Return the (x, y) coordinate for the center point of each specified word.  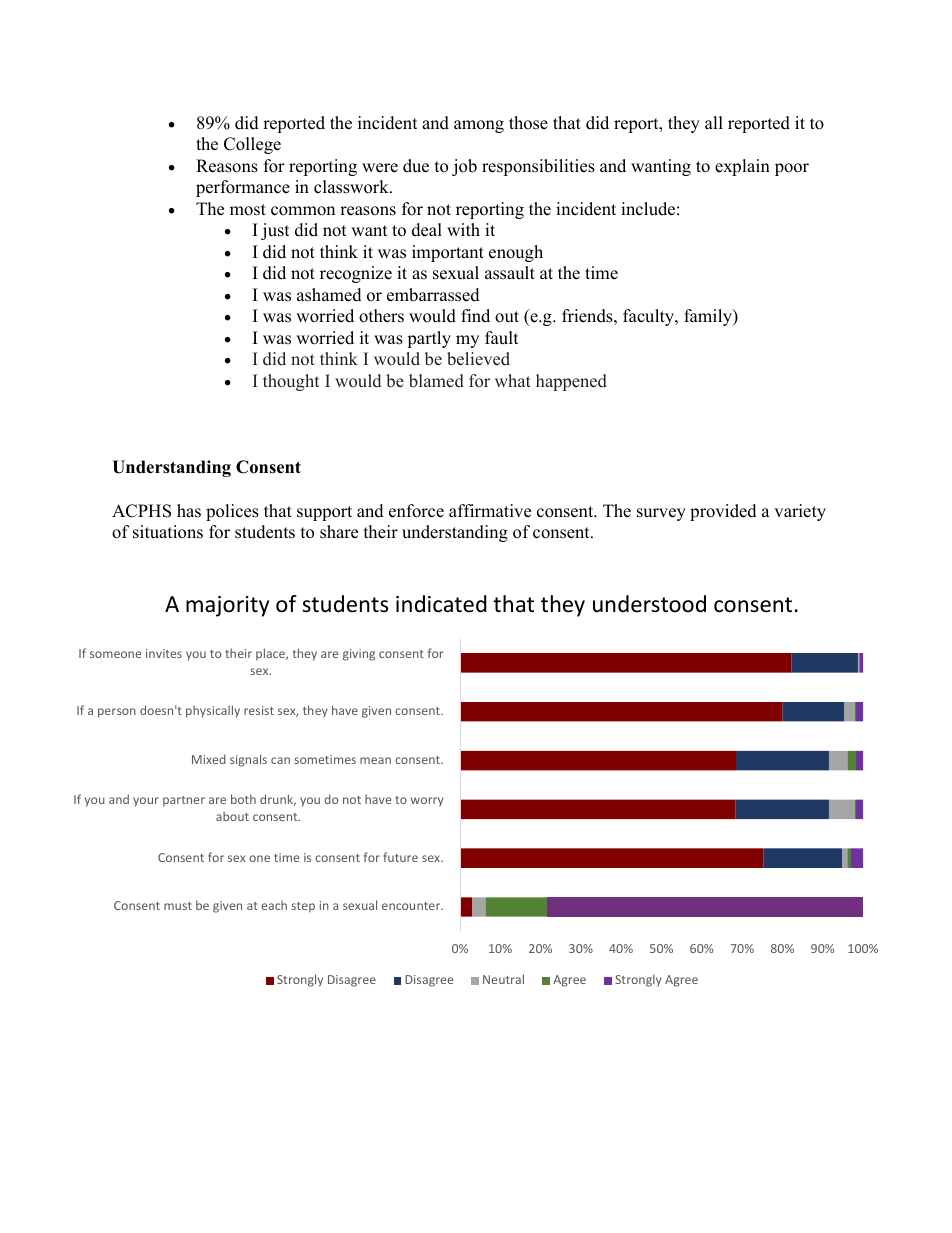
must (178, 906)
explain (742, 167)
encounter (412, 906)
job (464, 167)
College (252, 145)
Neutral (503, 979)
